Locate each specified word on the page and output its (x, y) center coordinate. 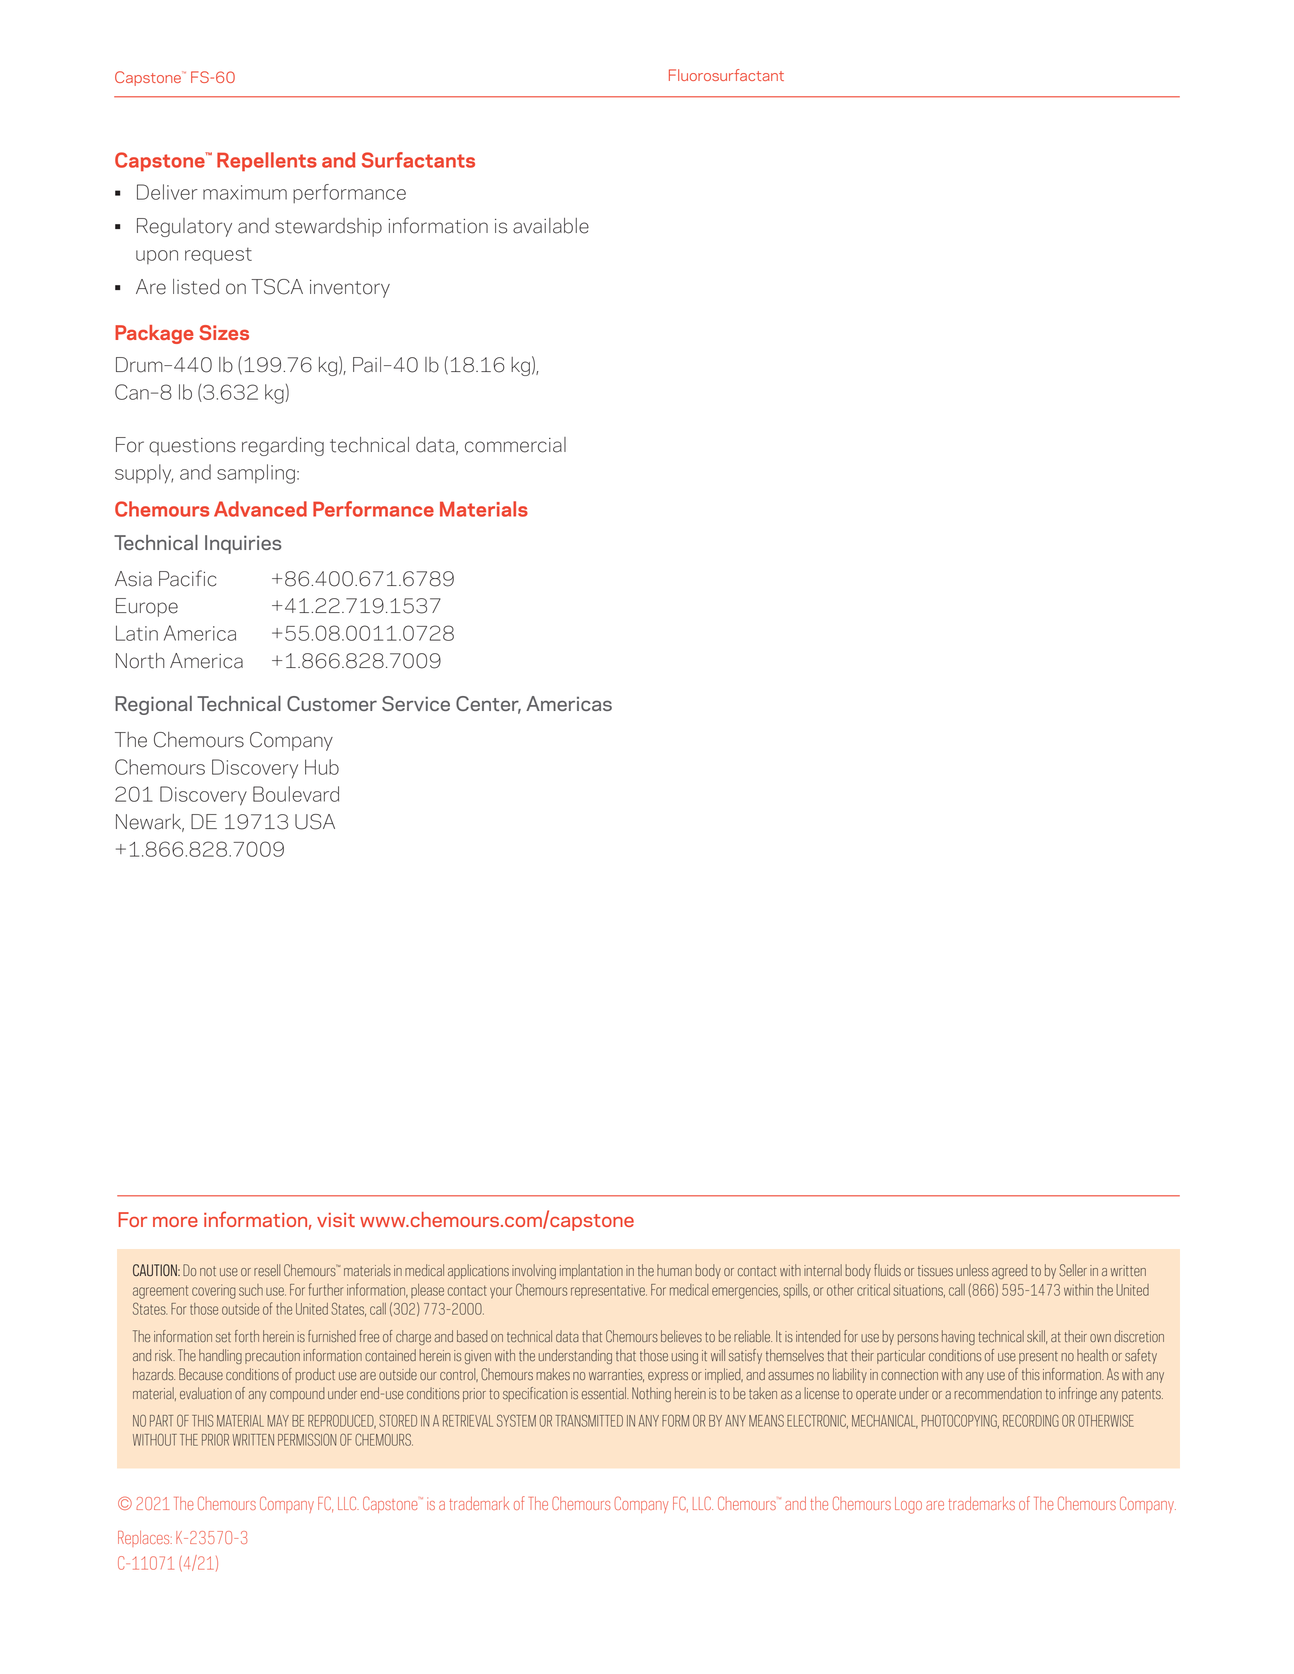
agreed (1009, 1271)
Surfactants (418, 160)
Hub (322, 767)
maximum (245, 192)
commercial (515, 445)
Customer (332, 703)
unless (972, 1270)
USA (315, 822)
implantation (591, 1271)
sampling (256, 474)
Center (488, 705)
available (551, 226)
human (674, 1270)
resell (267, 1270)
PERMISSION (307, 1439)
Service (416, 703)
